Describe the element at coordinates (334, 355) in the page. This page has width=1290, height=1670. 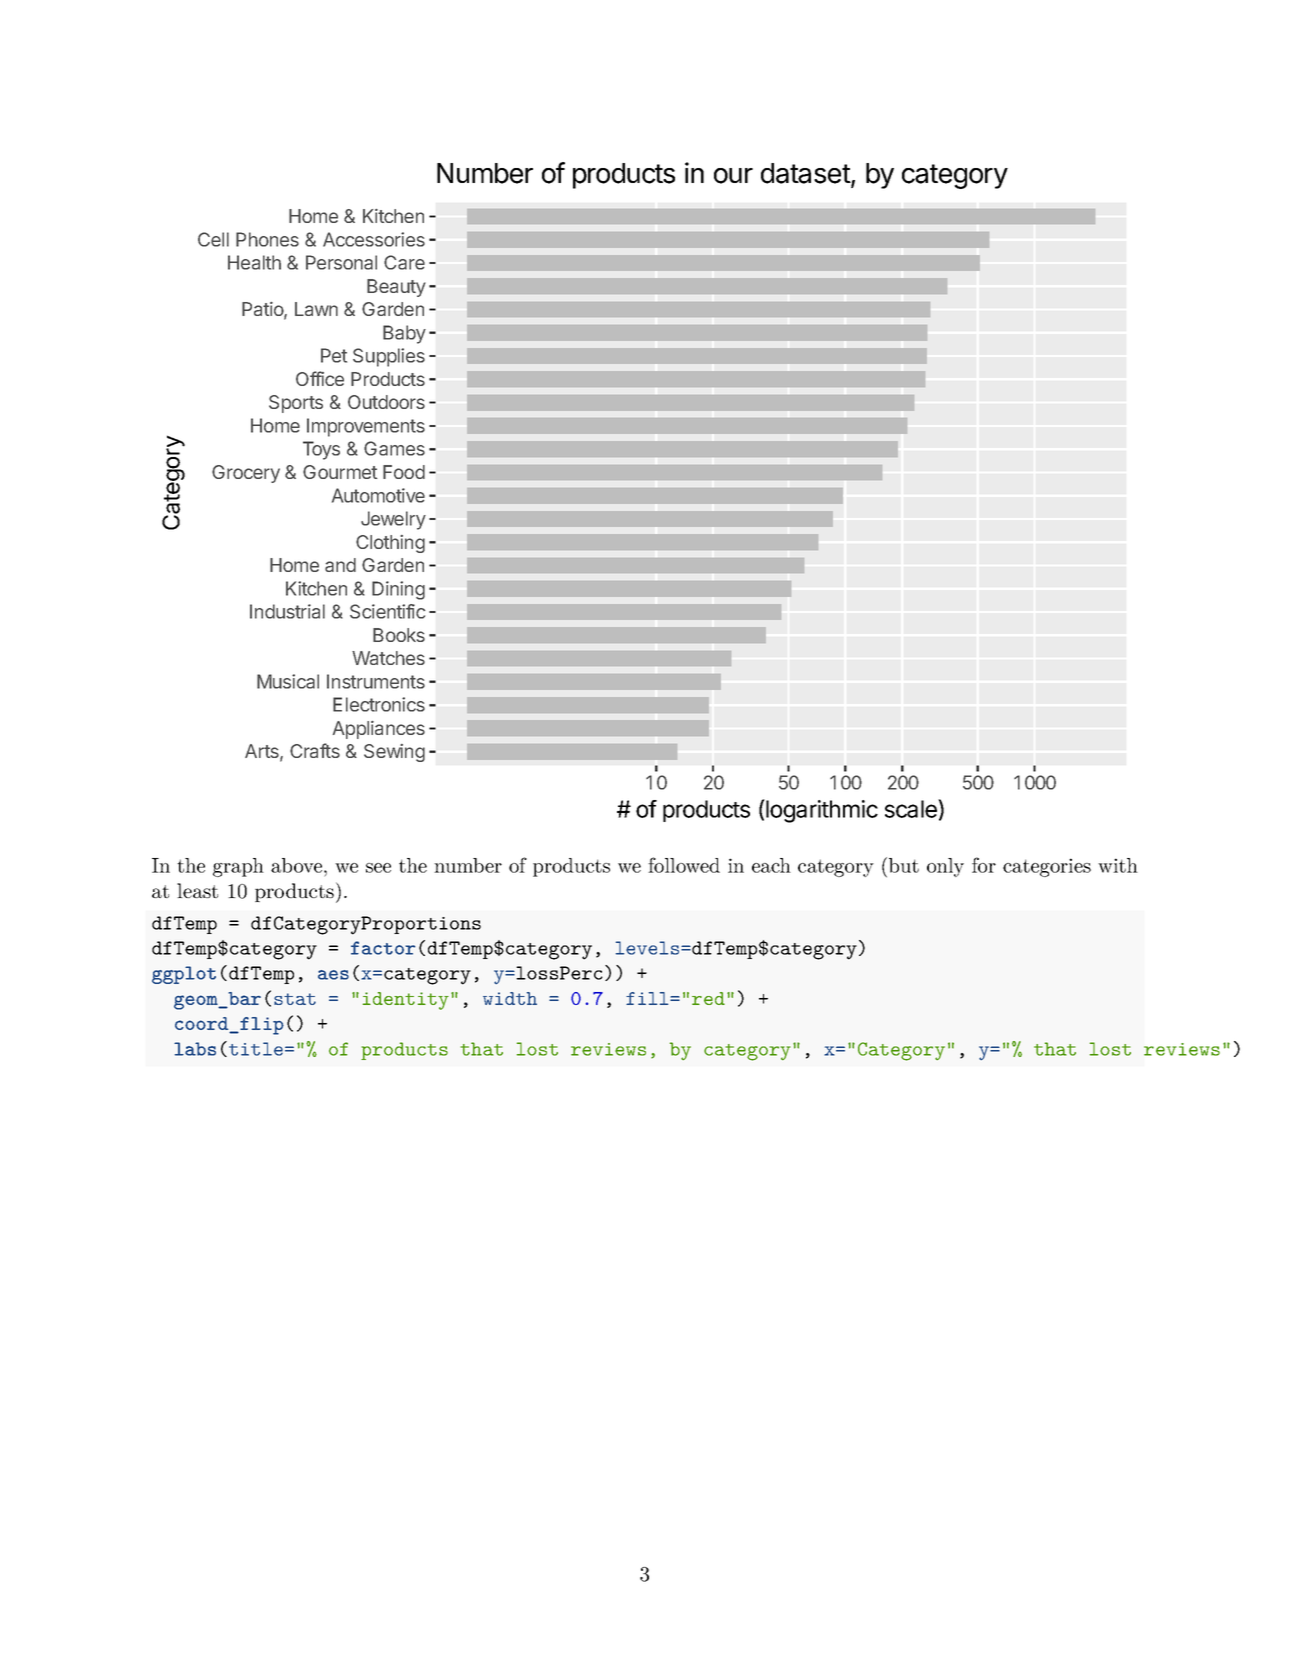
I see `Pet` at that location.
